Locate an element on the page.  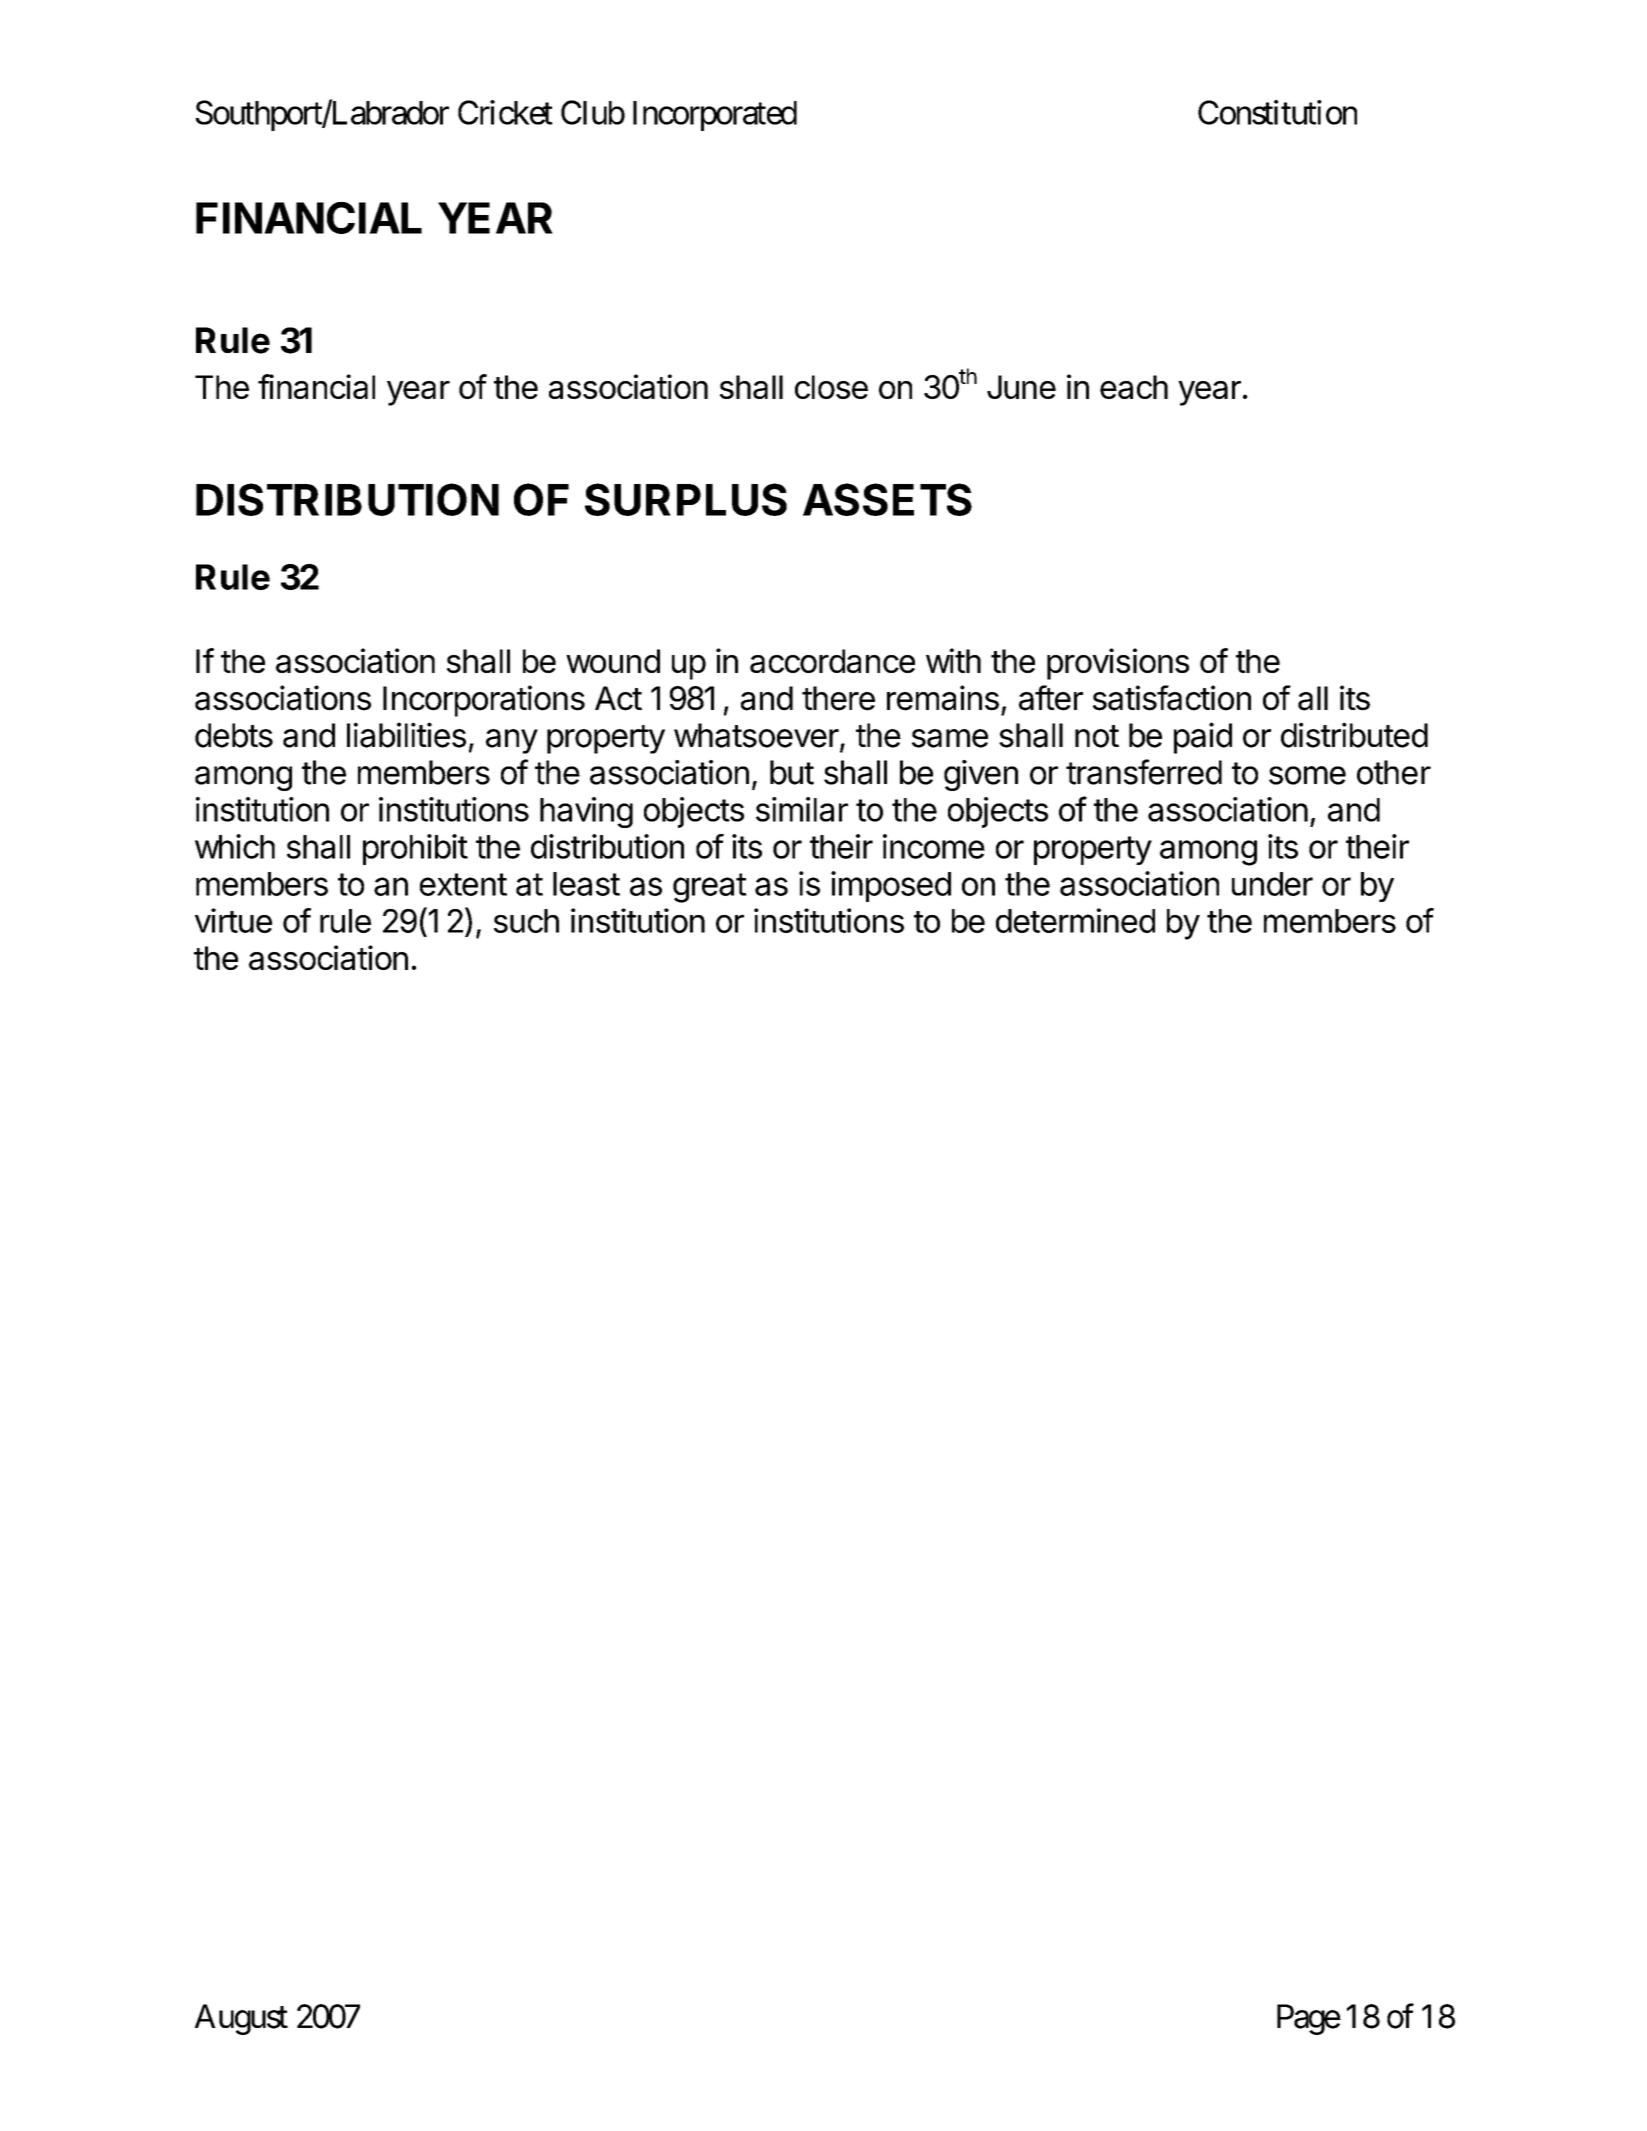
Constitution is located at coordinates (1277, 112).
